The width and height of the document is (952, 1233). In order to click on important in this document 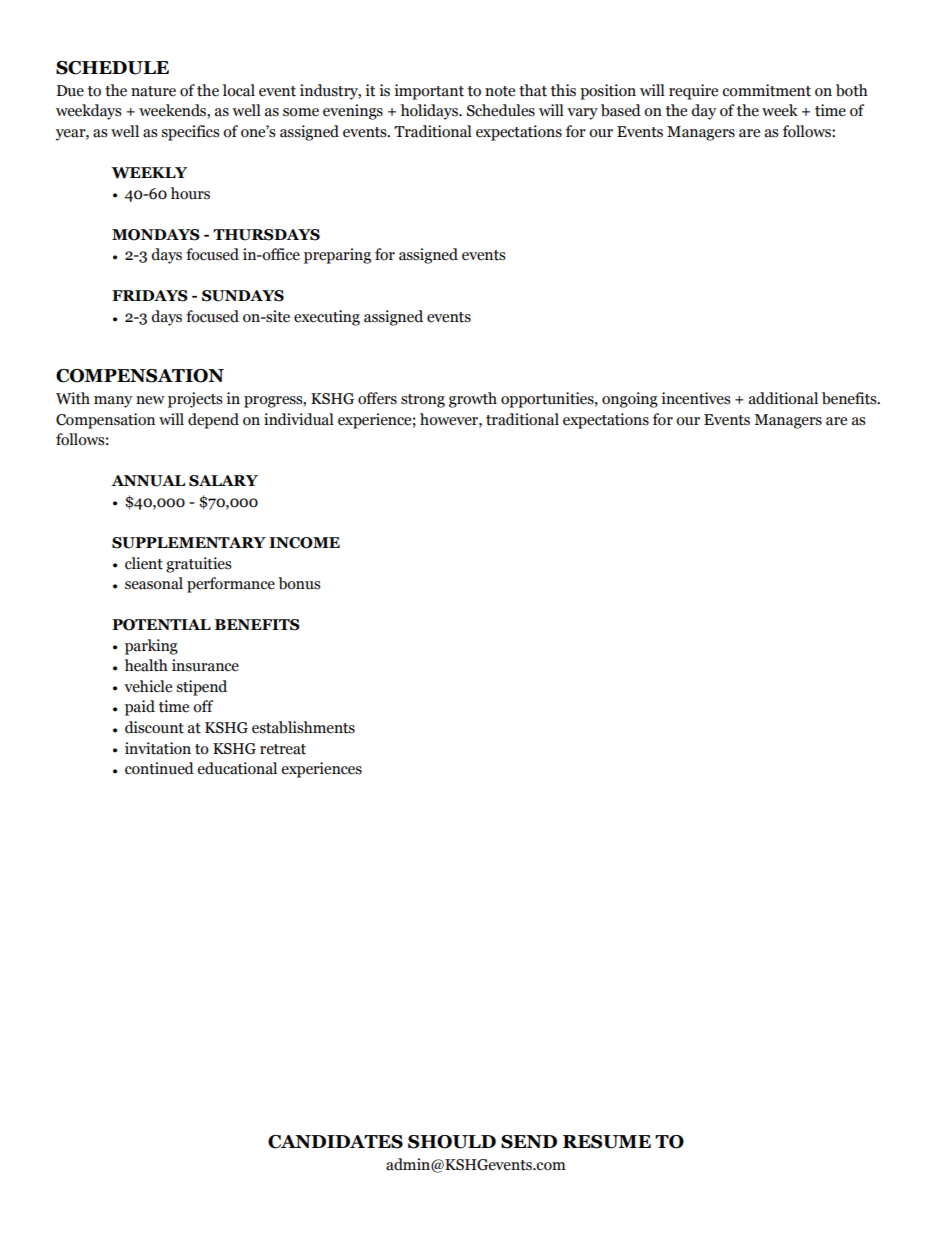, I will do `click(429, 92)`.
